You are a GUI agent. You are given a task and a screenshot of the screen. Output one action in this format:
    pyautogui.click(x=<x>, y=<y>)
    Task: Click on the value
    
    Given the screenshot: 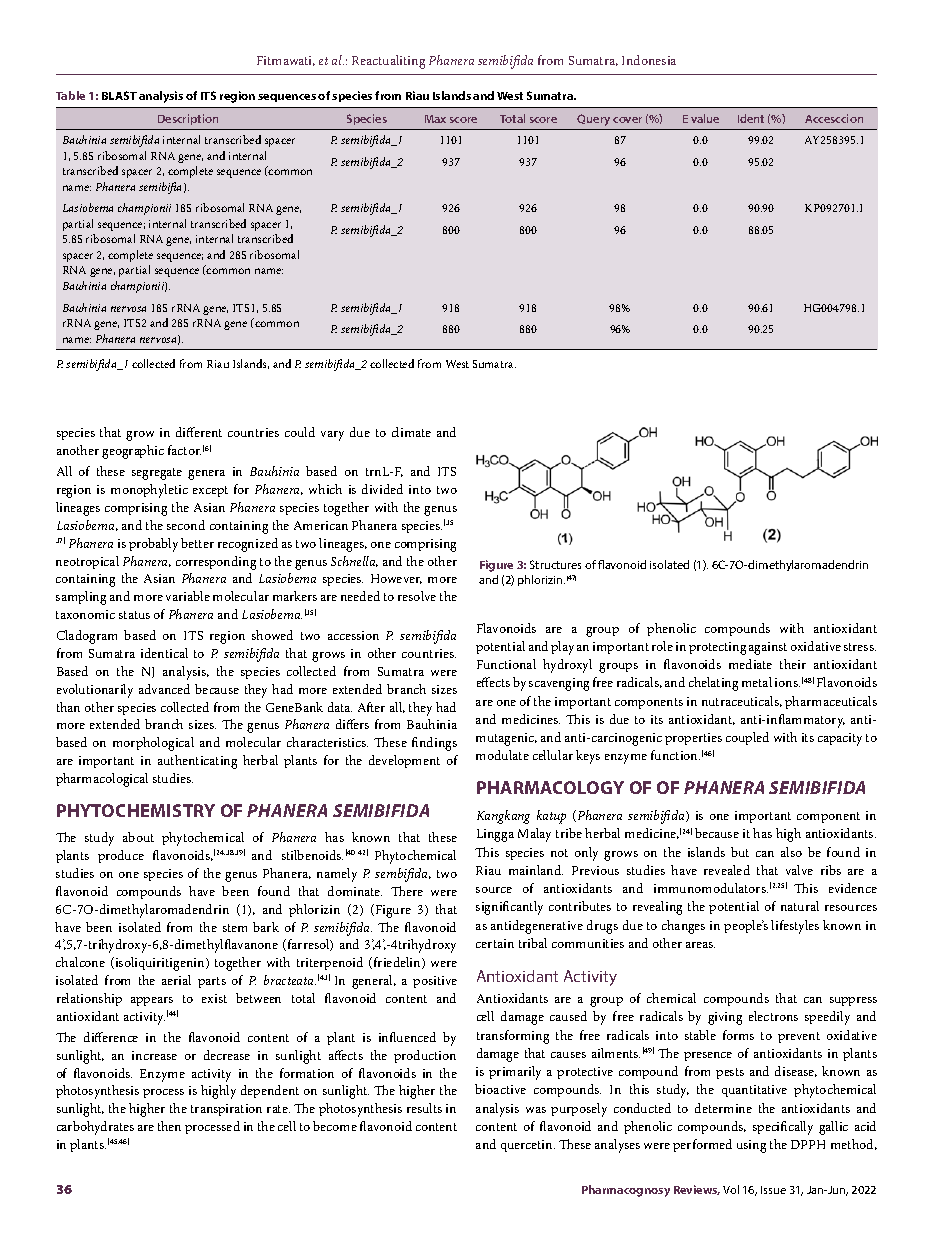 What is the action you would take?
    pyautogui.click(x=705, y=118)
